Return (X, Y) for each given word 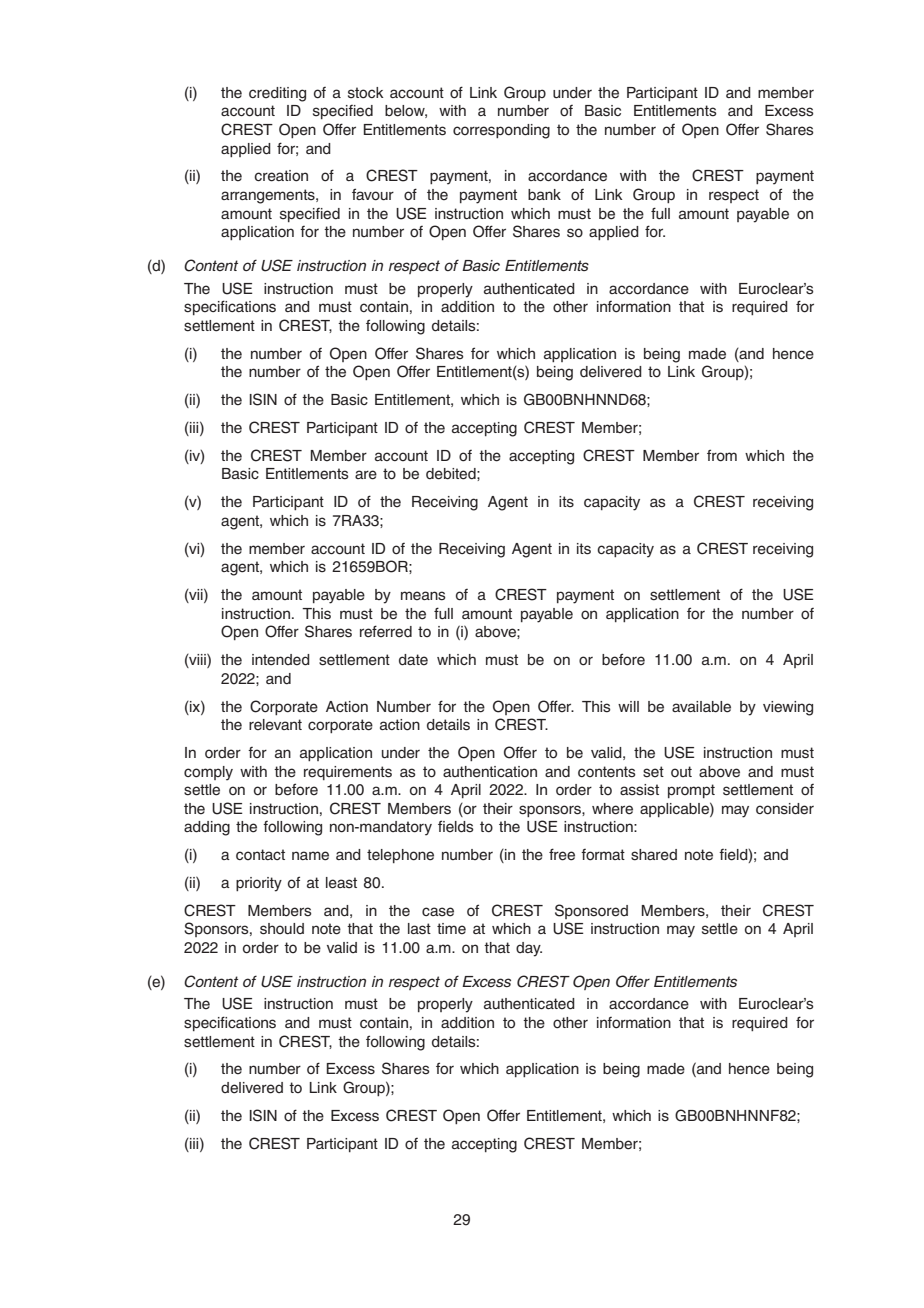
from (722, 455)
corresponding (501, 131)
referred (386, 631)
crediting (277, 94)
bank (544, 195)
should (282, 929)
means (423, 596)
